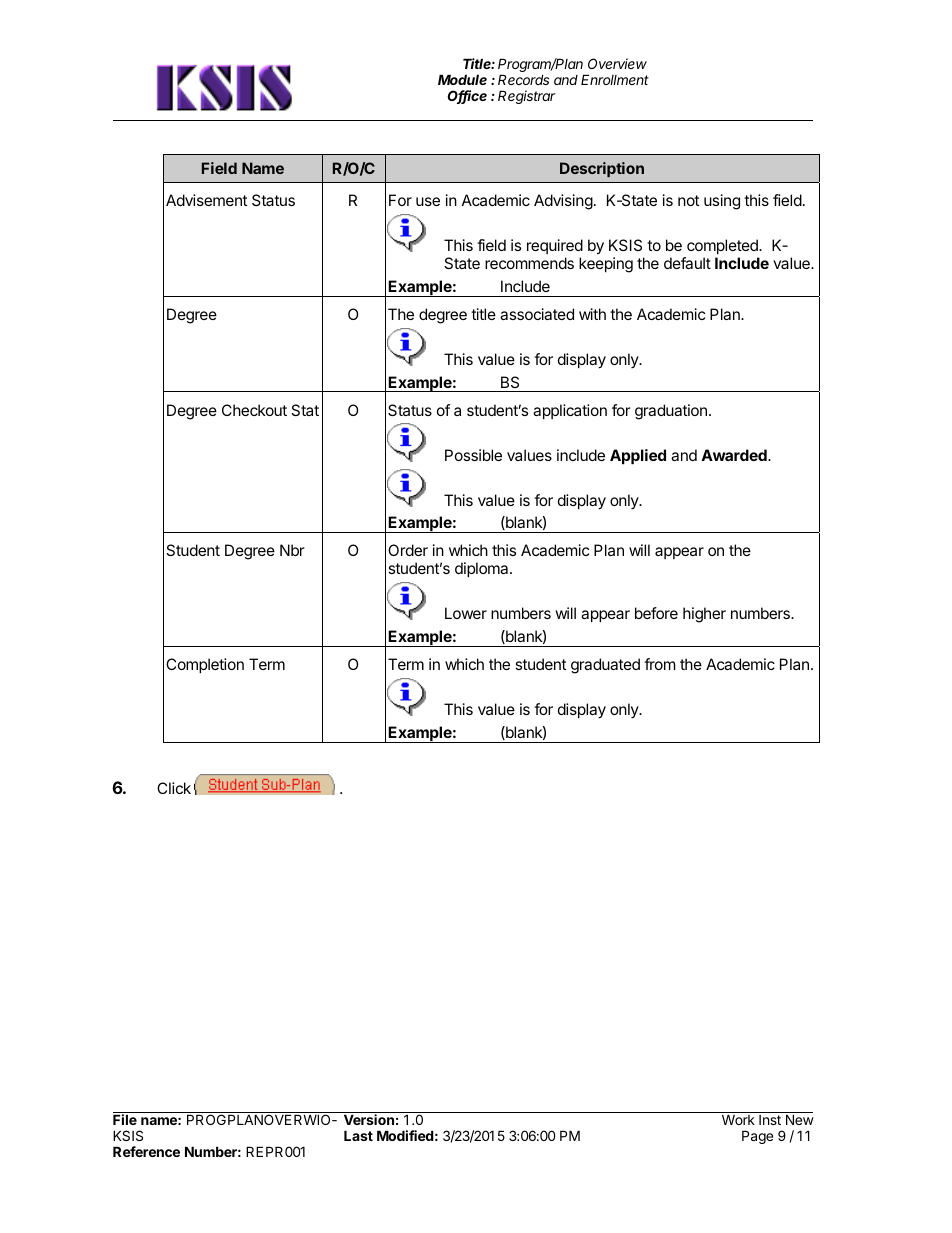 The image size is (952, 1233). Describe the element at coordinates (254, 410) in the screenshot. I see `Checkout` at that location.
